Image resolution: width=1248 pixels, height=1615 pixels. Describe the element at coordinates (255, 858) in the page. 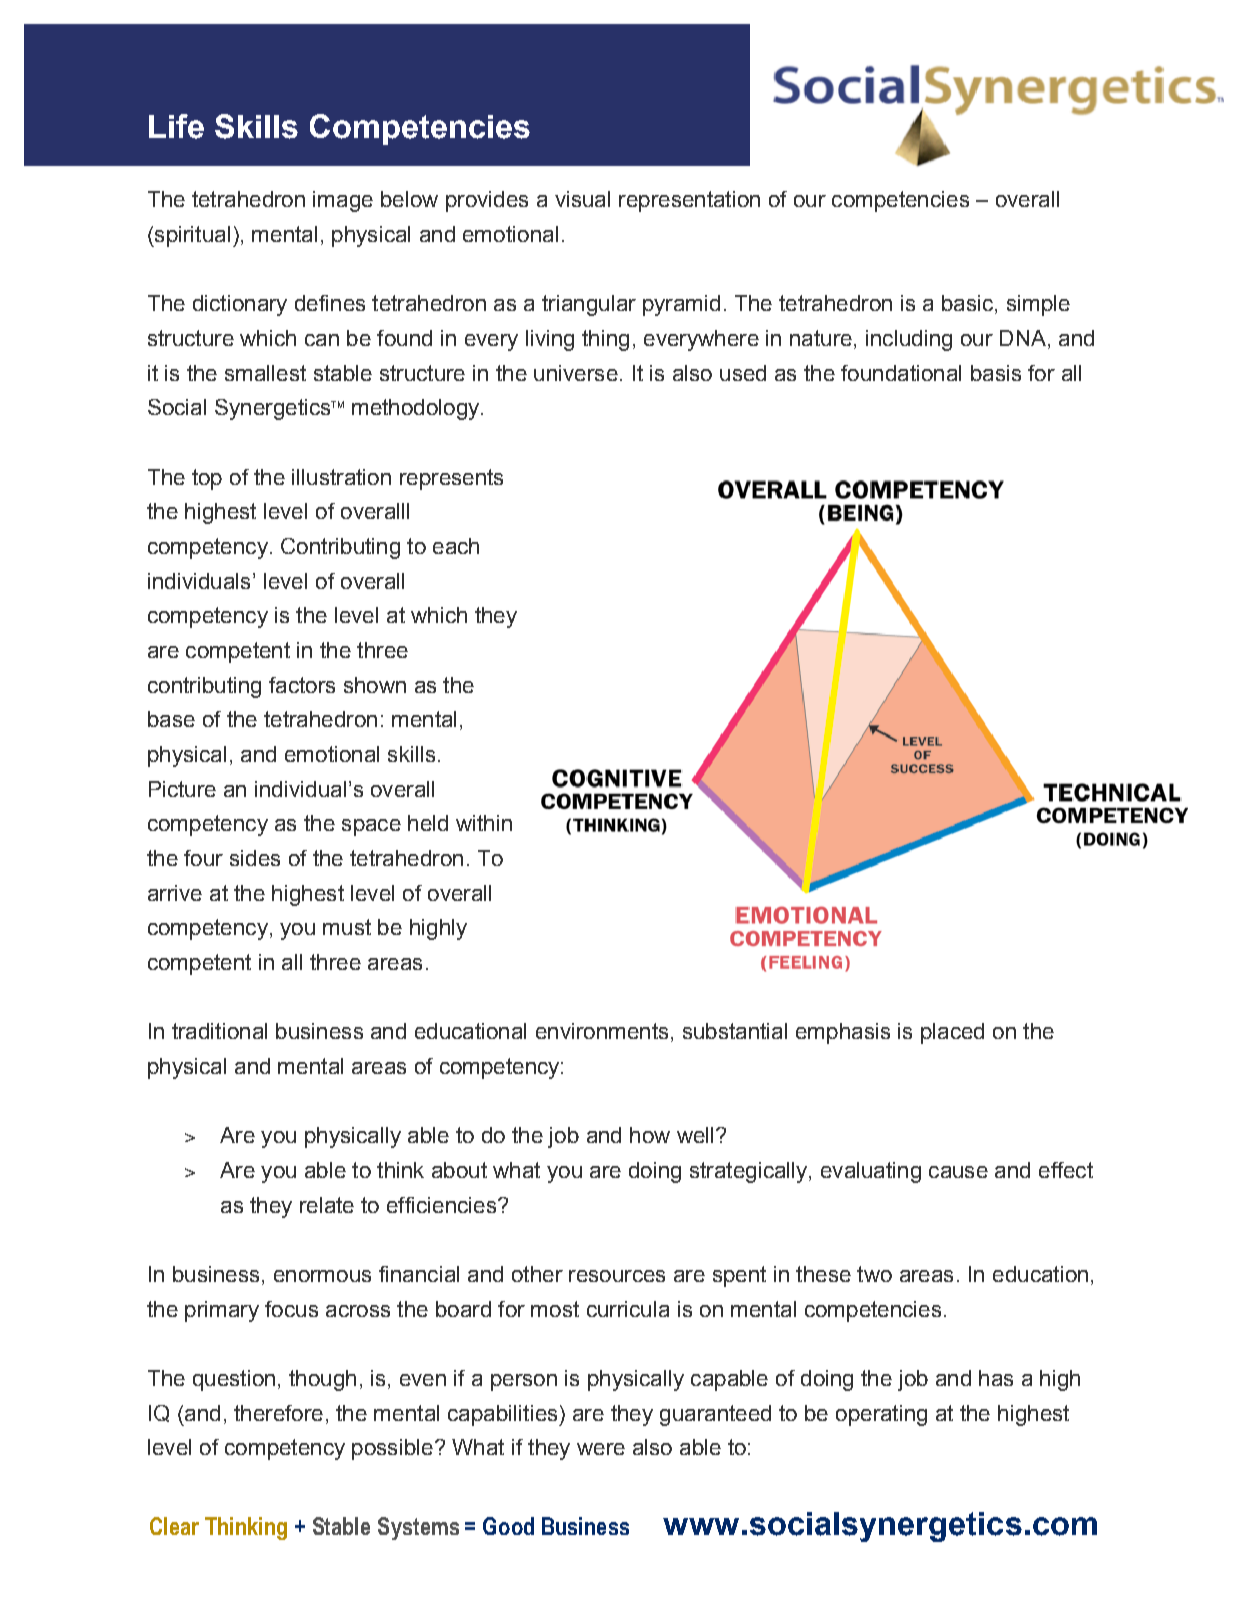

I see `sides` at that location.
